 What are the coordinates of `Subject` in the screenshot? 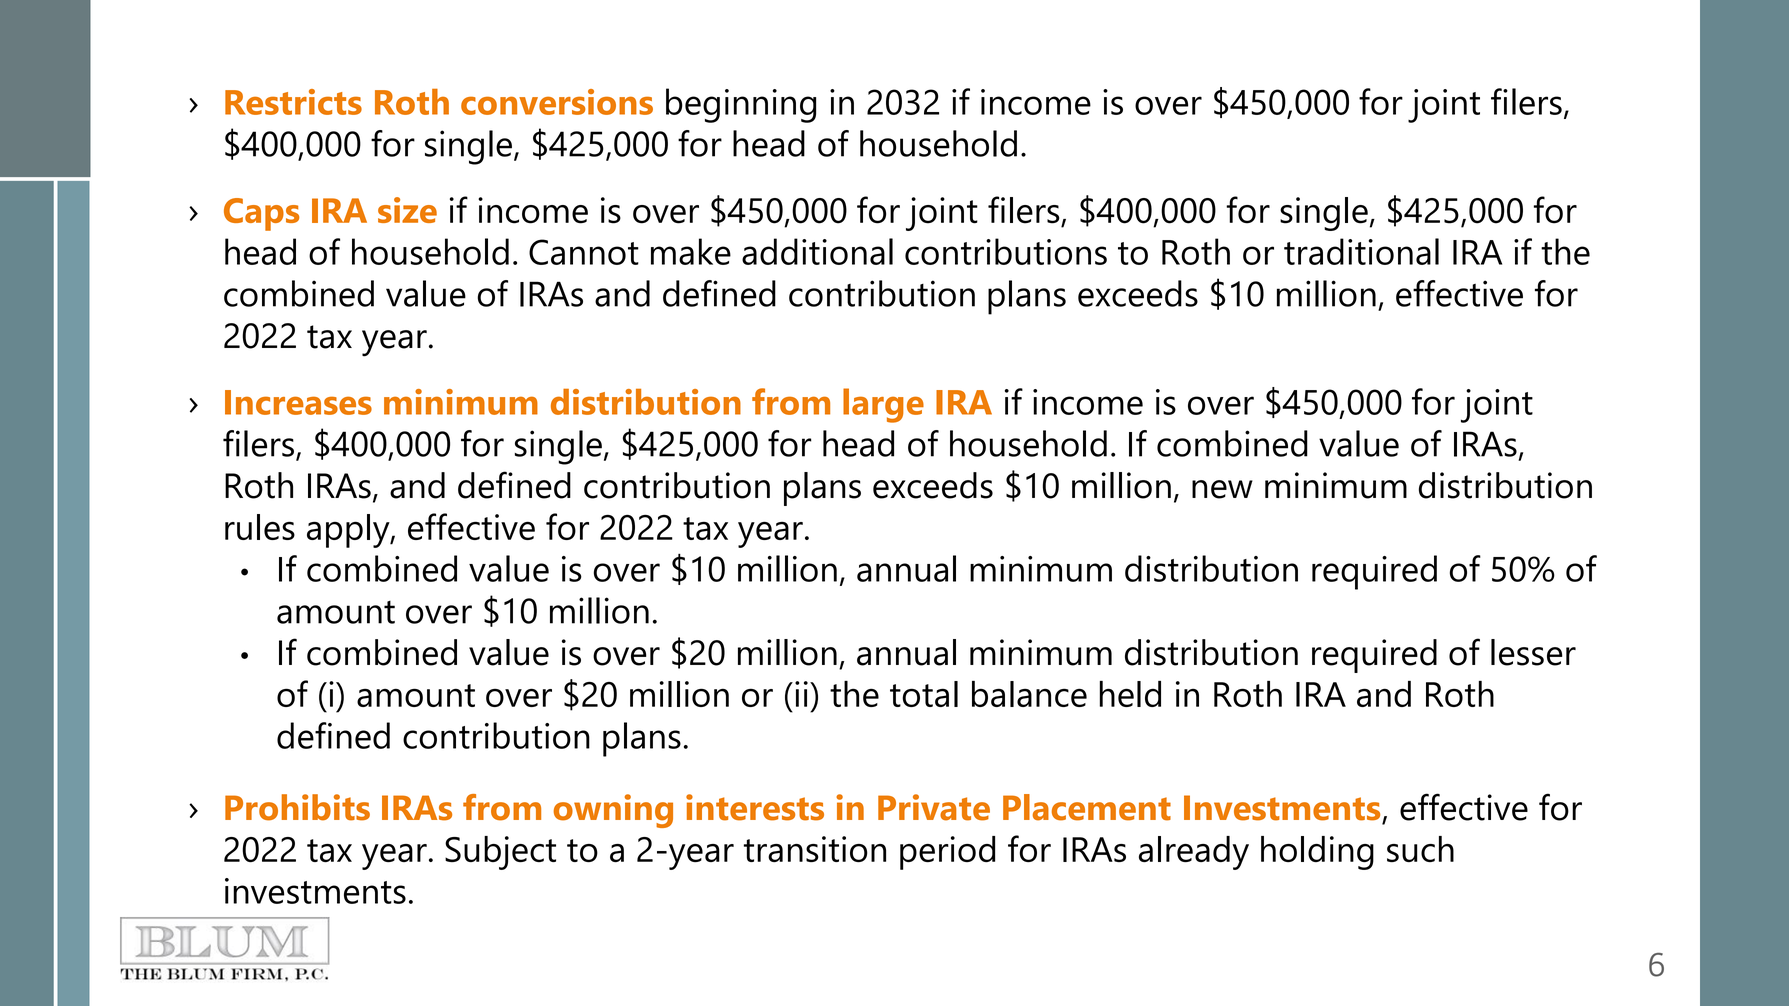 It's located at (500, 853).
